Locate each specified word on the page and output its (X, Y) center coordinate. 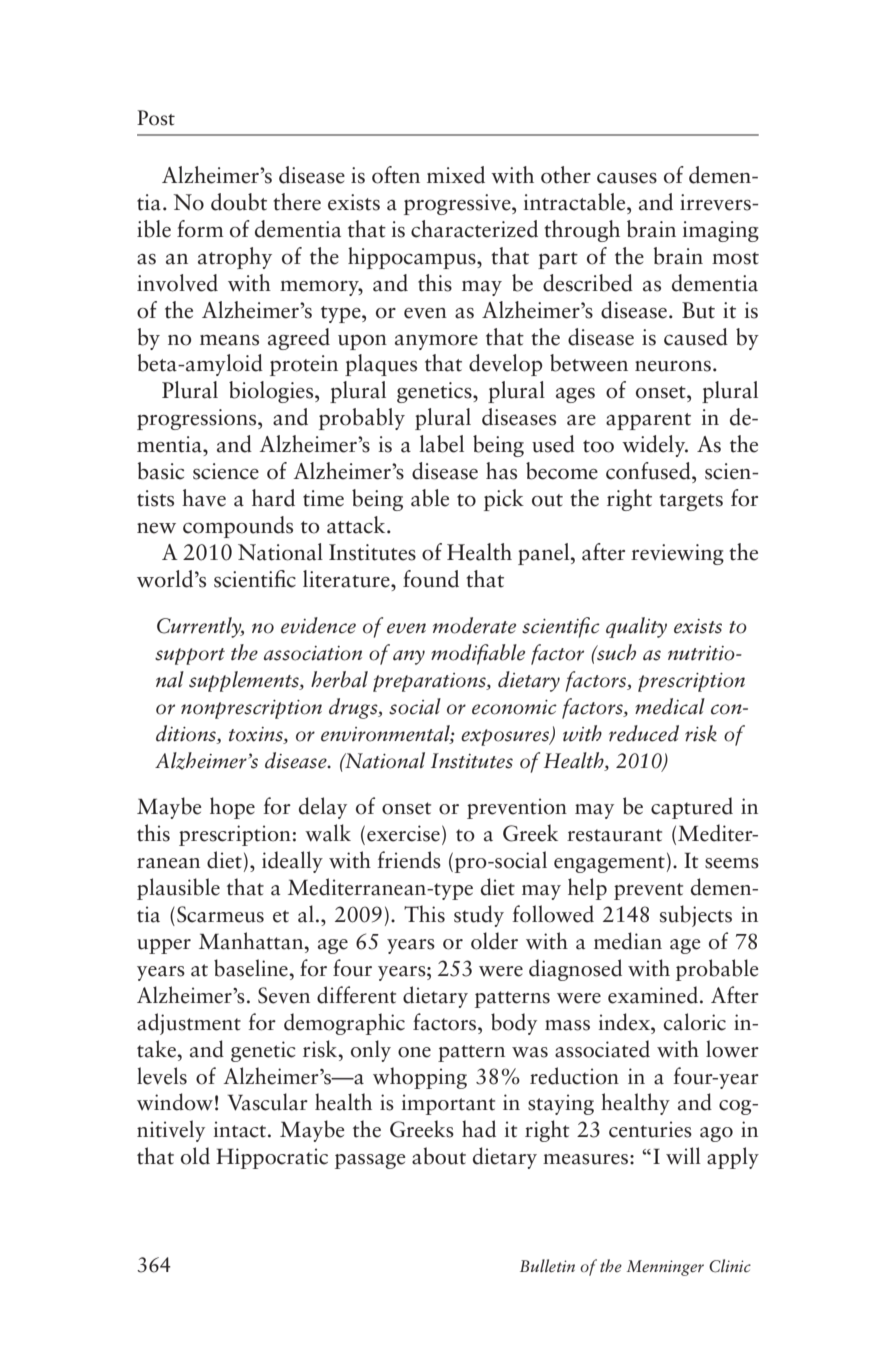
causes (627, 178)
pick (504, 500)
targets (691, 502)
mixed (456, 175)
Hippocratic (272, 1158)
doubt (239, 202)
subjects (696, 916)
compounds (238, 527)
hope (232, 808)
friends (409, 860)
